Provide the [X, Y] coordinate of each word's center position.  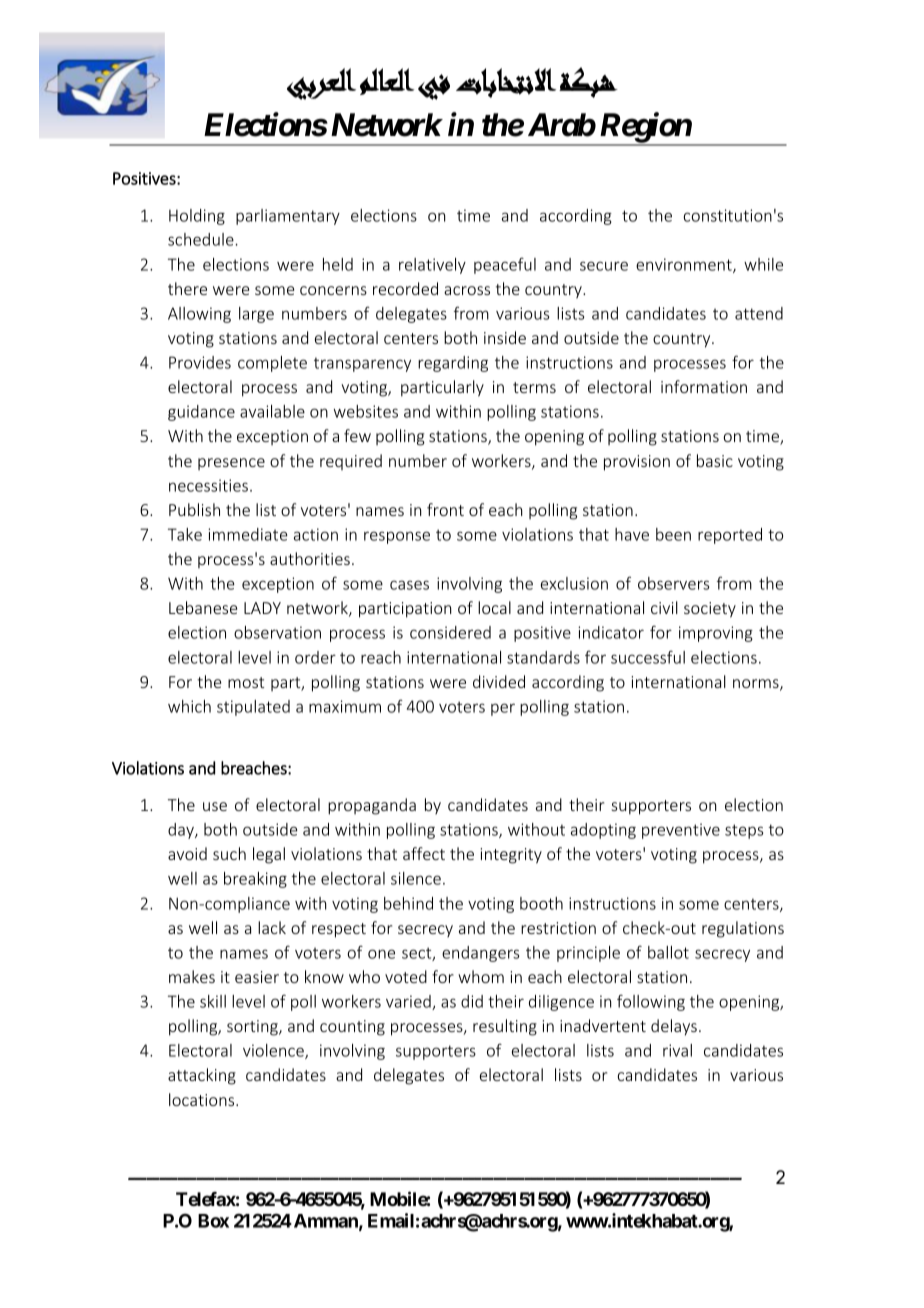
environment [685, 265]
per [503, 709]
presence [231, 464]
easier [257, 977]
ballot [668, 952]
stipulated [253, 708]
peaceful [505, 265]
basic [715, 460]
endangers [480, 954]
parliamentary [288, 217]
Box [213, 1221]
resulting [505, 1027]
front [445, 509]
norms [757, 685]
